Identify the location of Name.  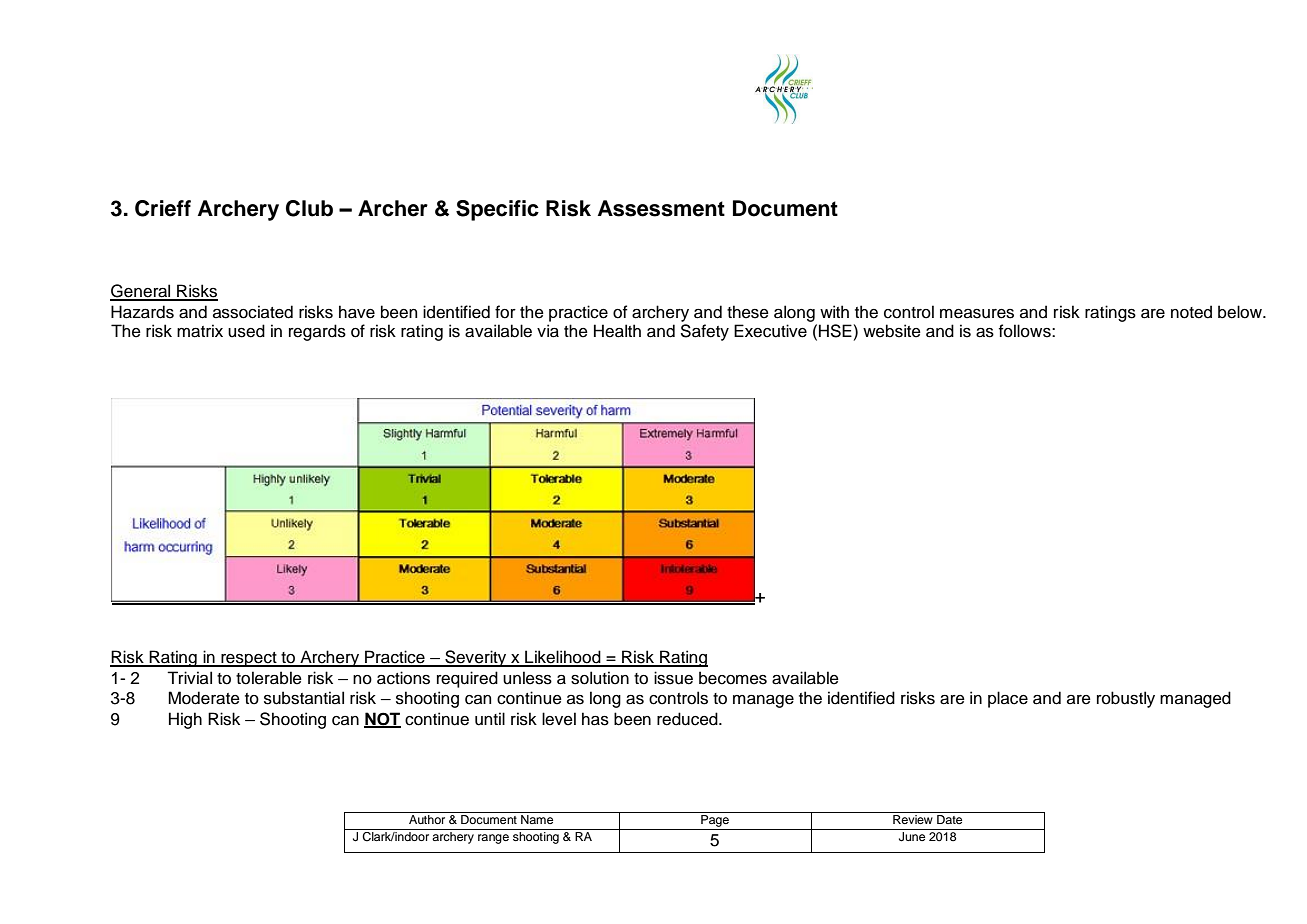
(537, 819).
